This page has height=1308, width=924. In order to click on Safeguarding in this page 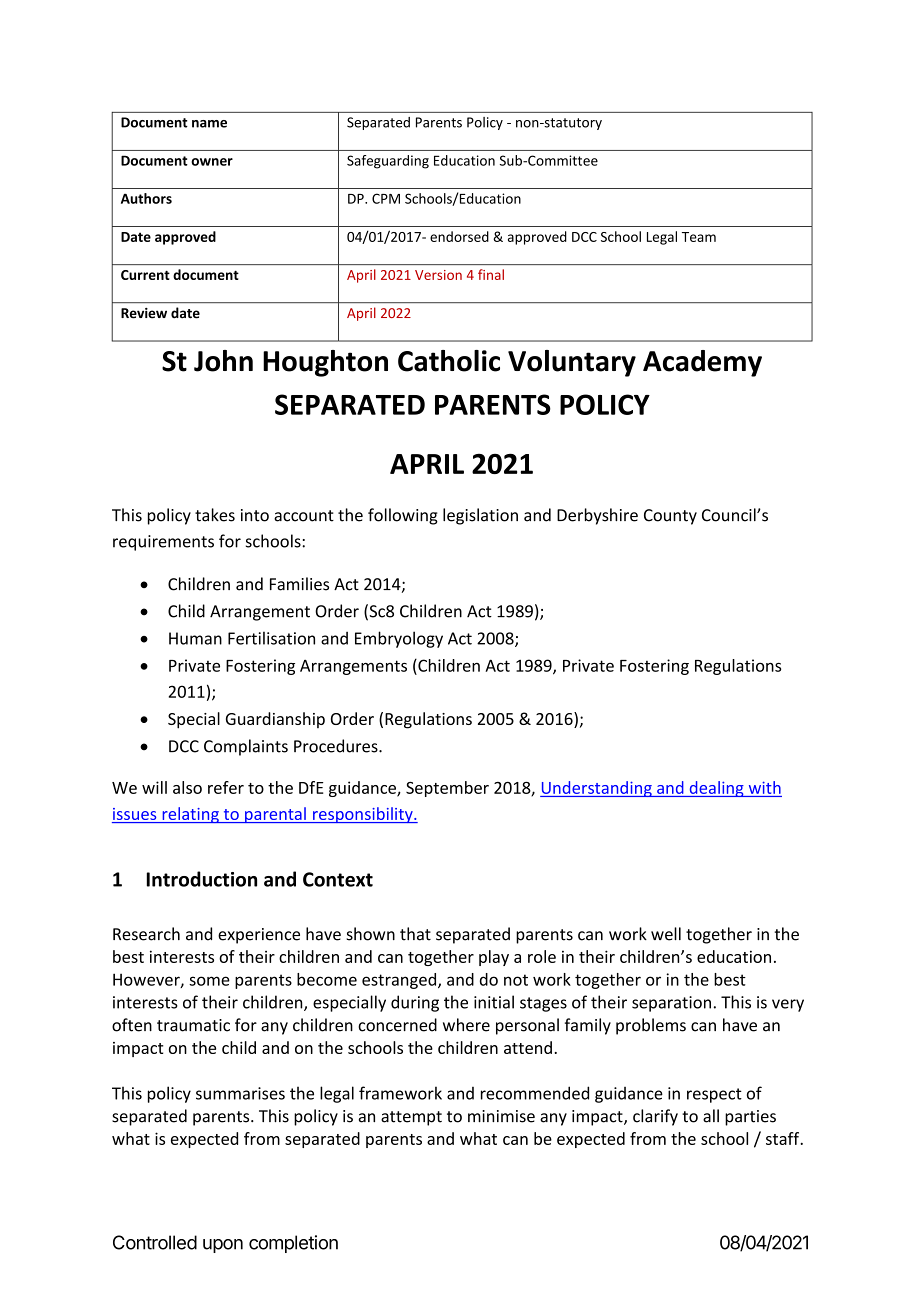, I will do `click(388, 162)`.
